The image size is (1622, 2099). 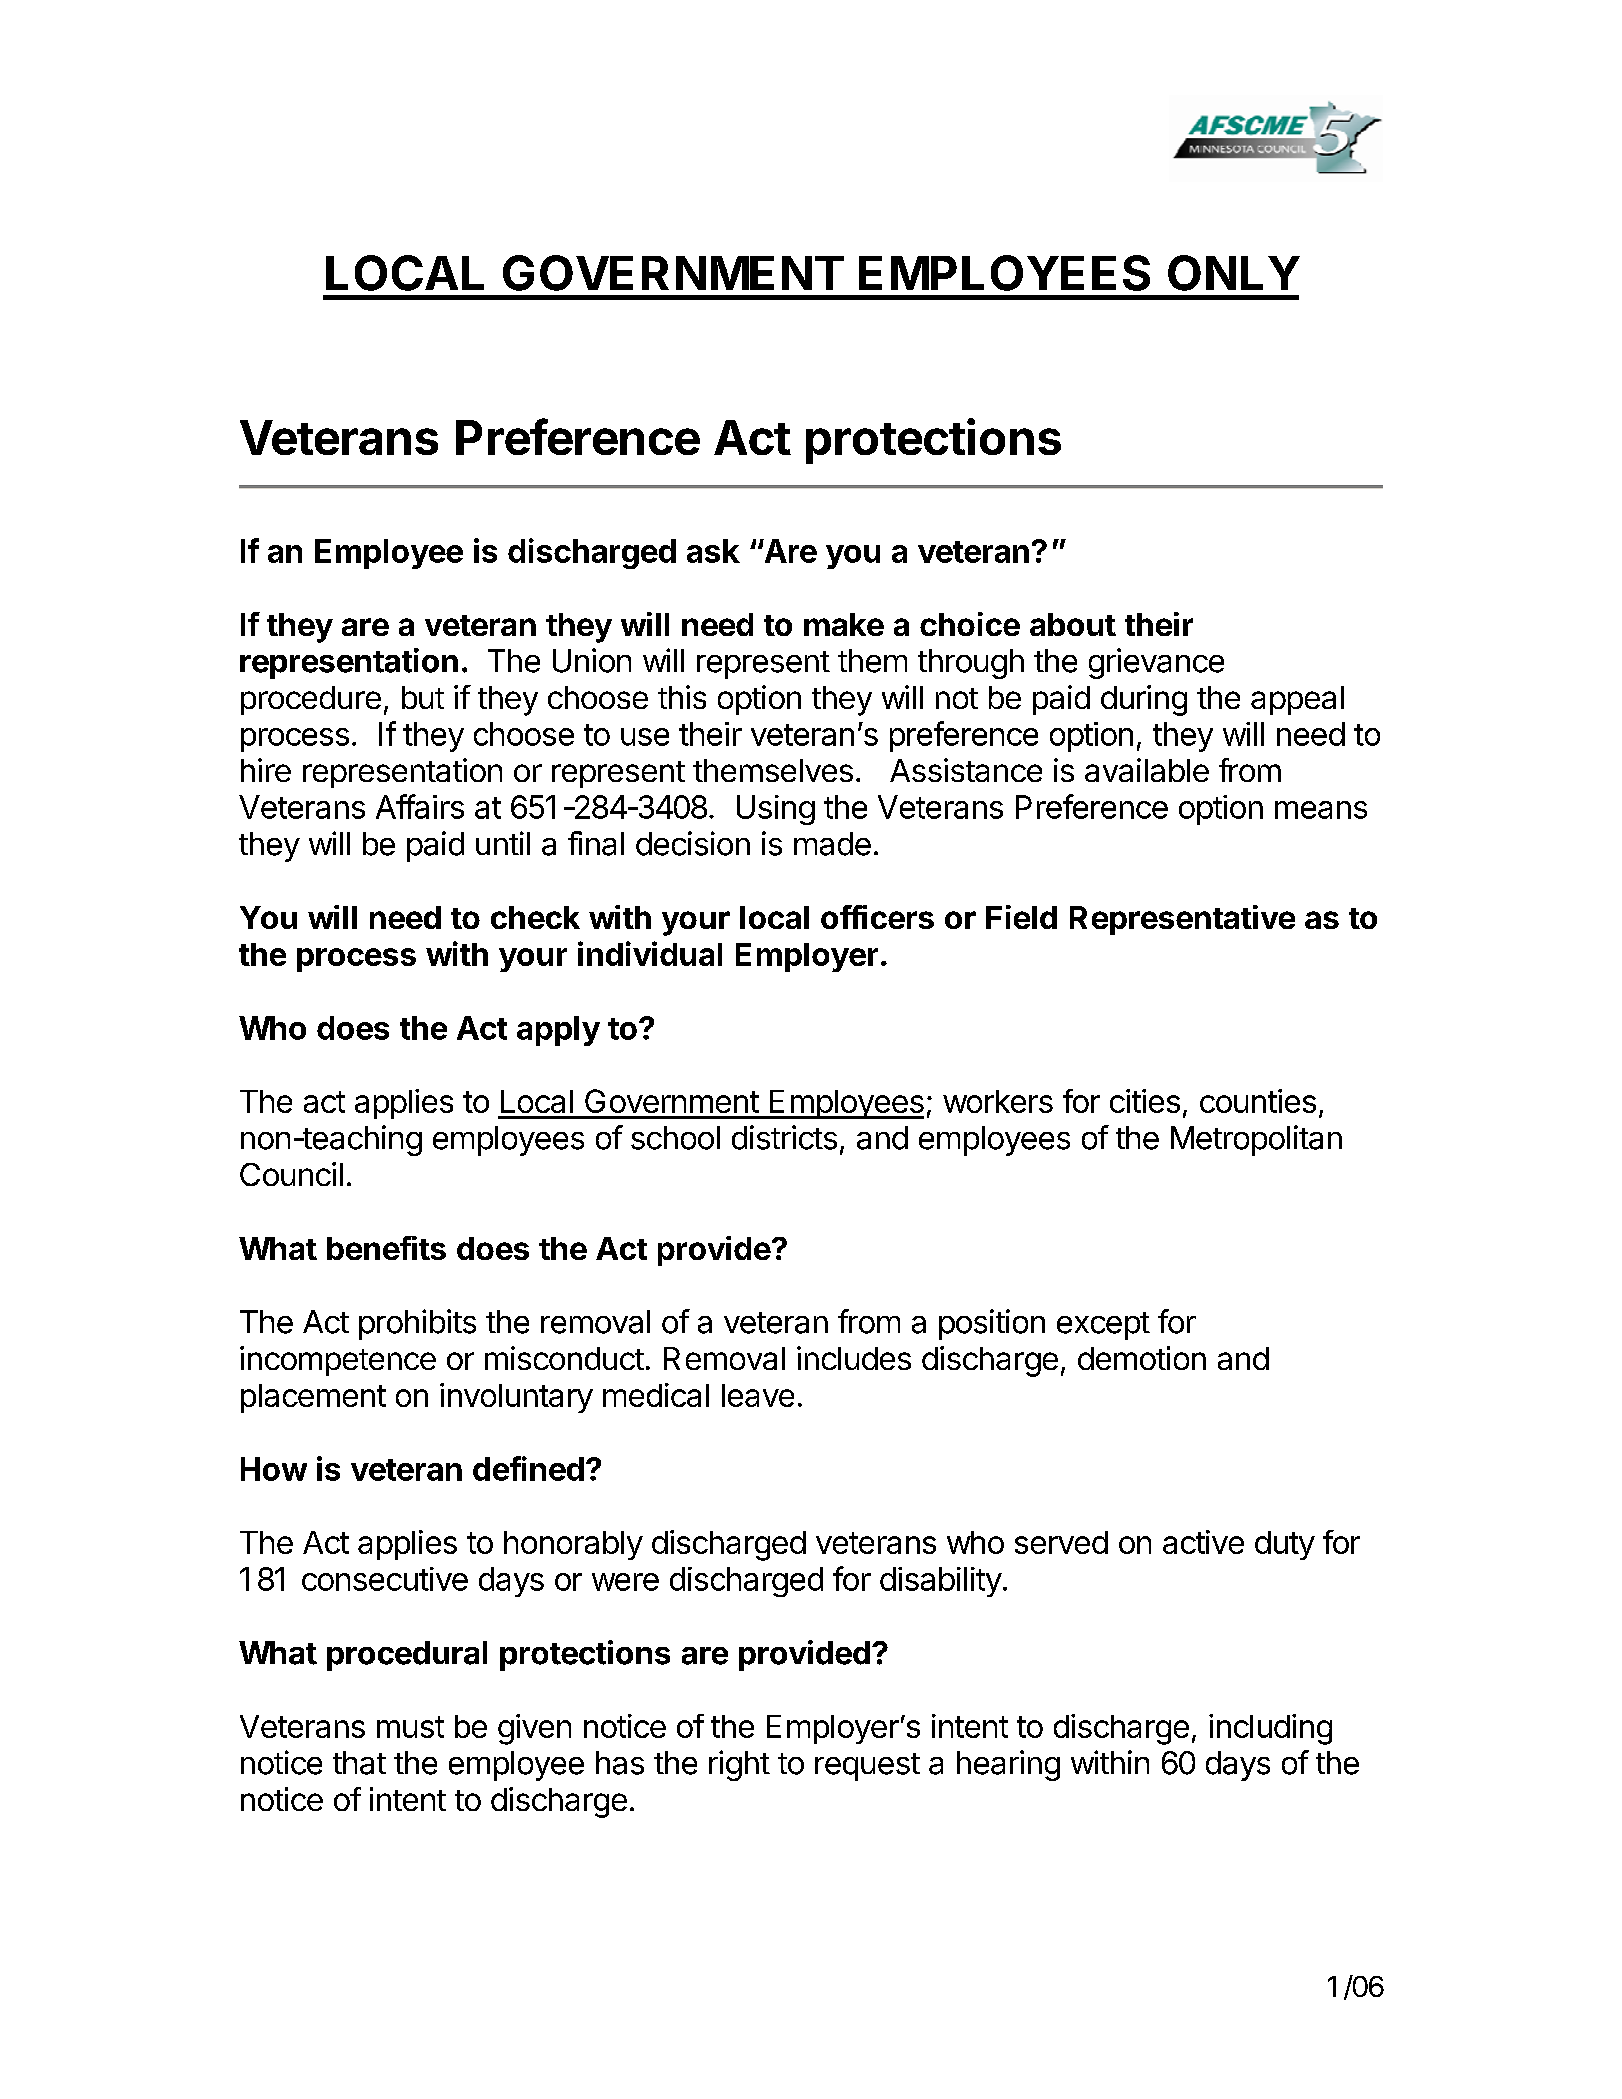 What do you see at coordinates (558, 1031) in the image?
I see `apply` at bounding box center [558, 1031].
